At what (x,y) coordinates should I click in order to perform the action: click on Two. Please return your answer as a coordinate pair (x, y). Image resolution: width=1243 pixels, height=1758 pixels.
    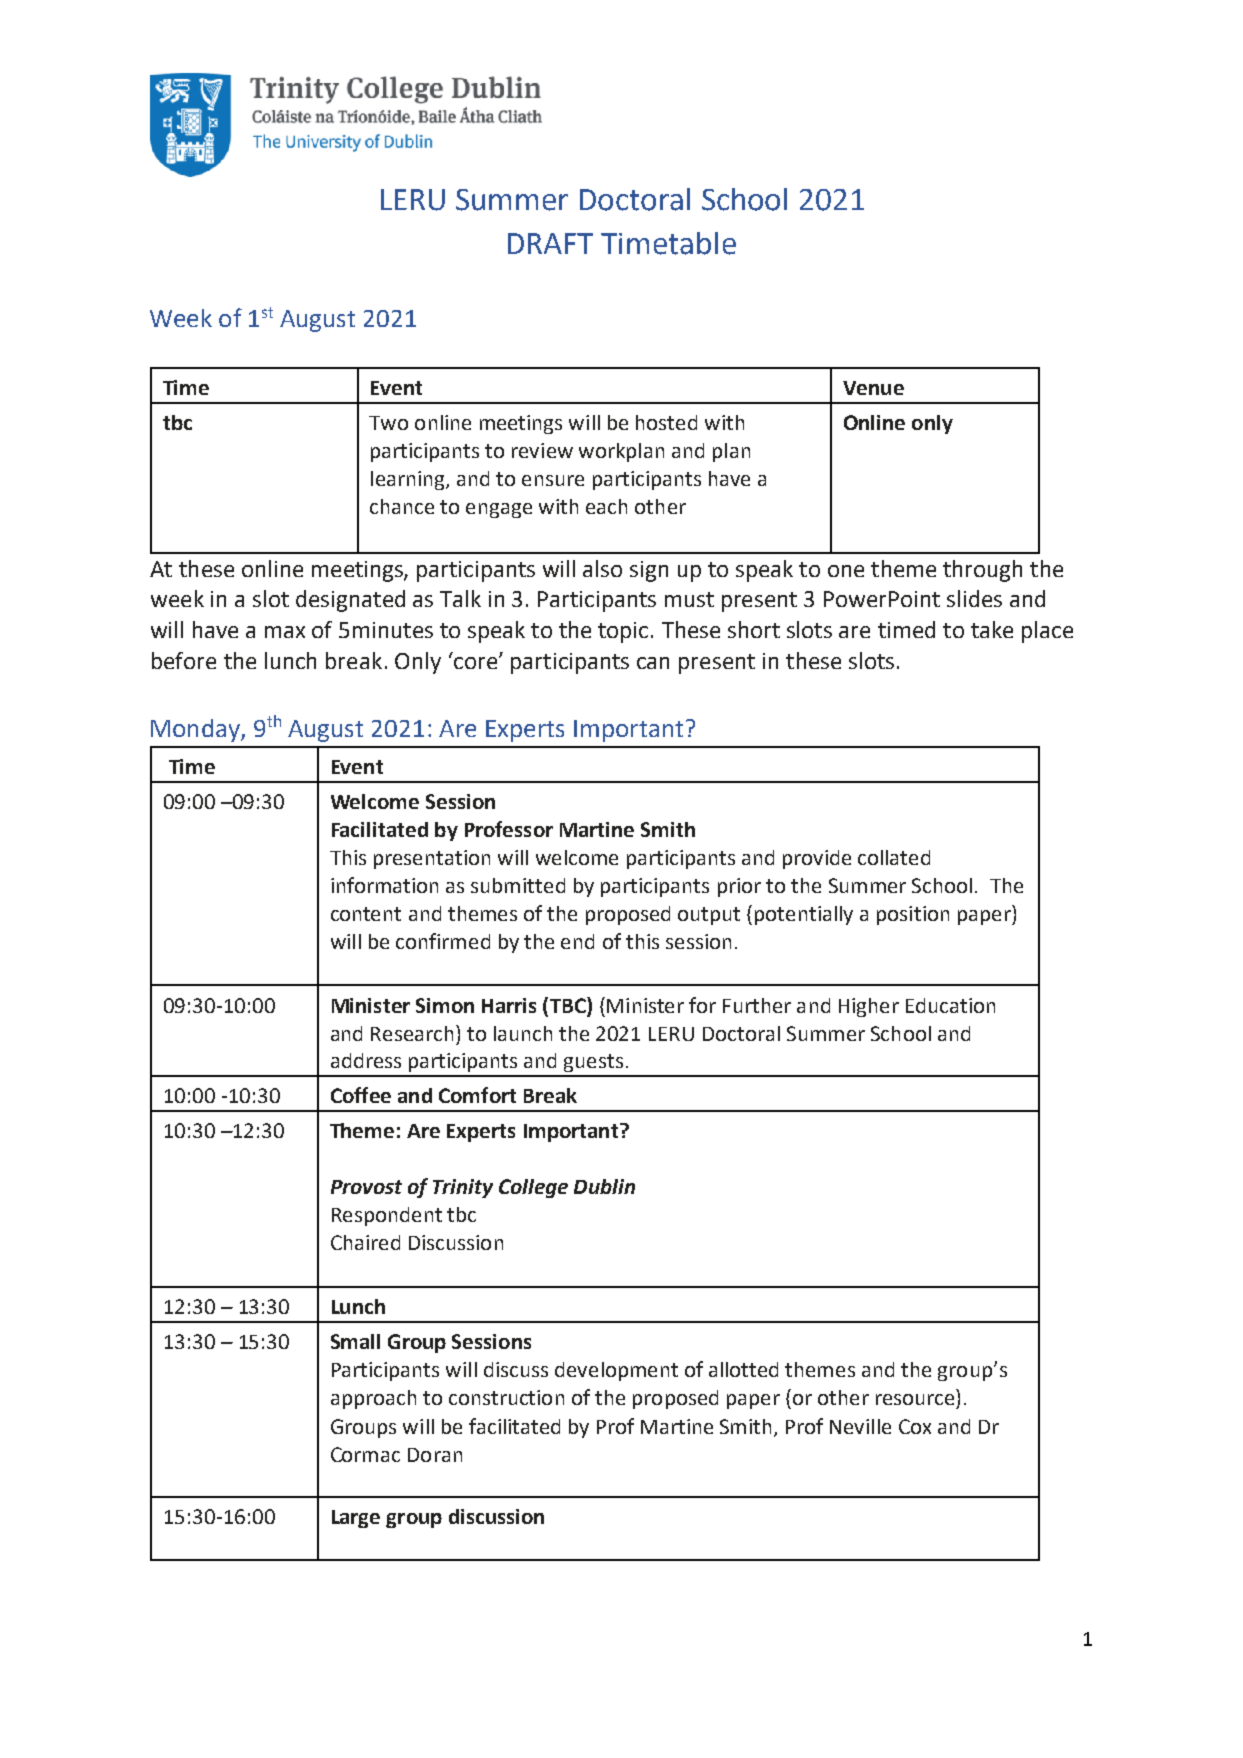
    Looking at the image, I should click on (388, 423).
